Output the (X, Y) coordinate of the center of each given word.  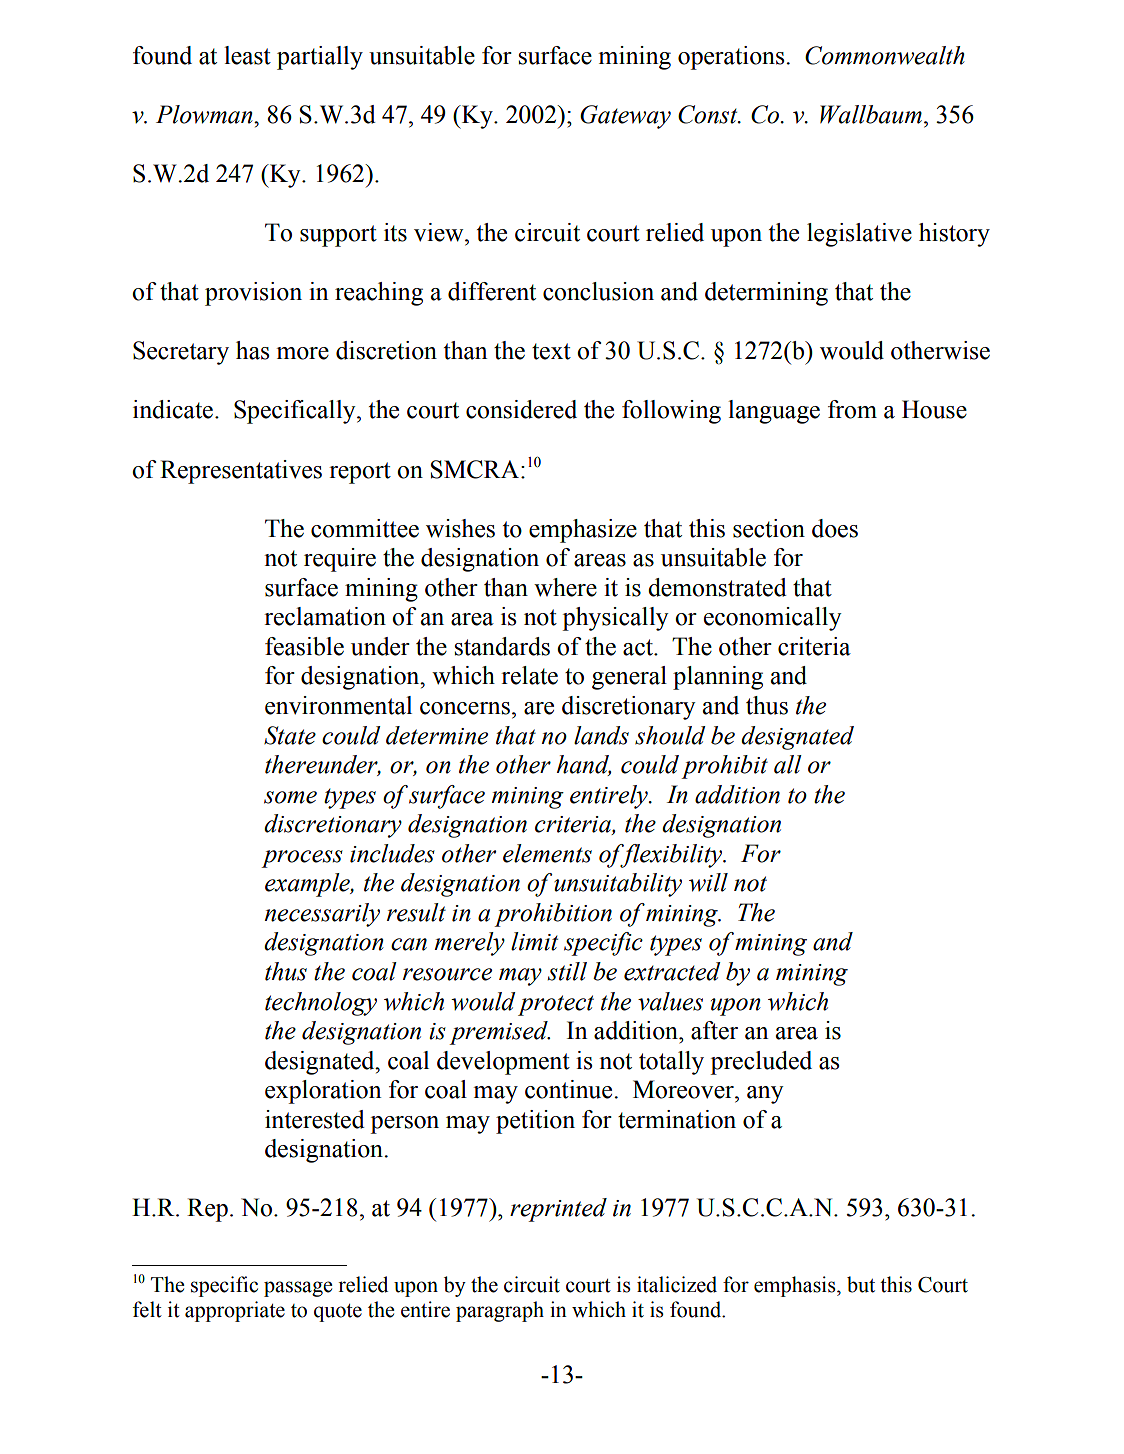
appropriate (235, 1311)
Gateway (625, 117)
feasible (304, 646)
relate (529, 675)
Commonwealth (885, 55)
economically (773, 619)
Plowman (205, 114)
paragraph (500, 1311)
